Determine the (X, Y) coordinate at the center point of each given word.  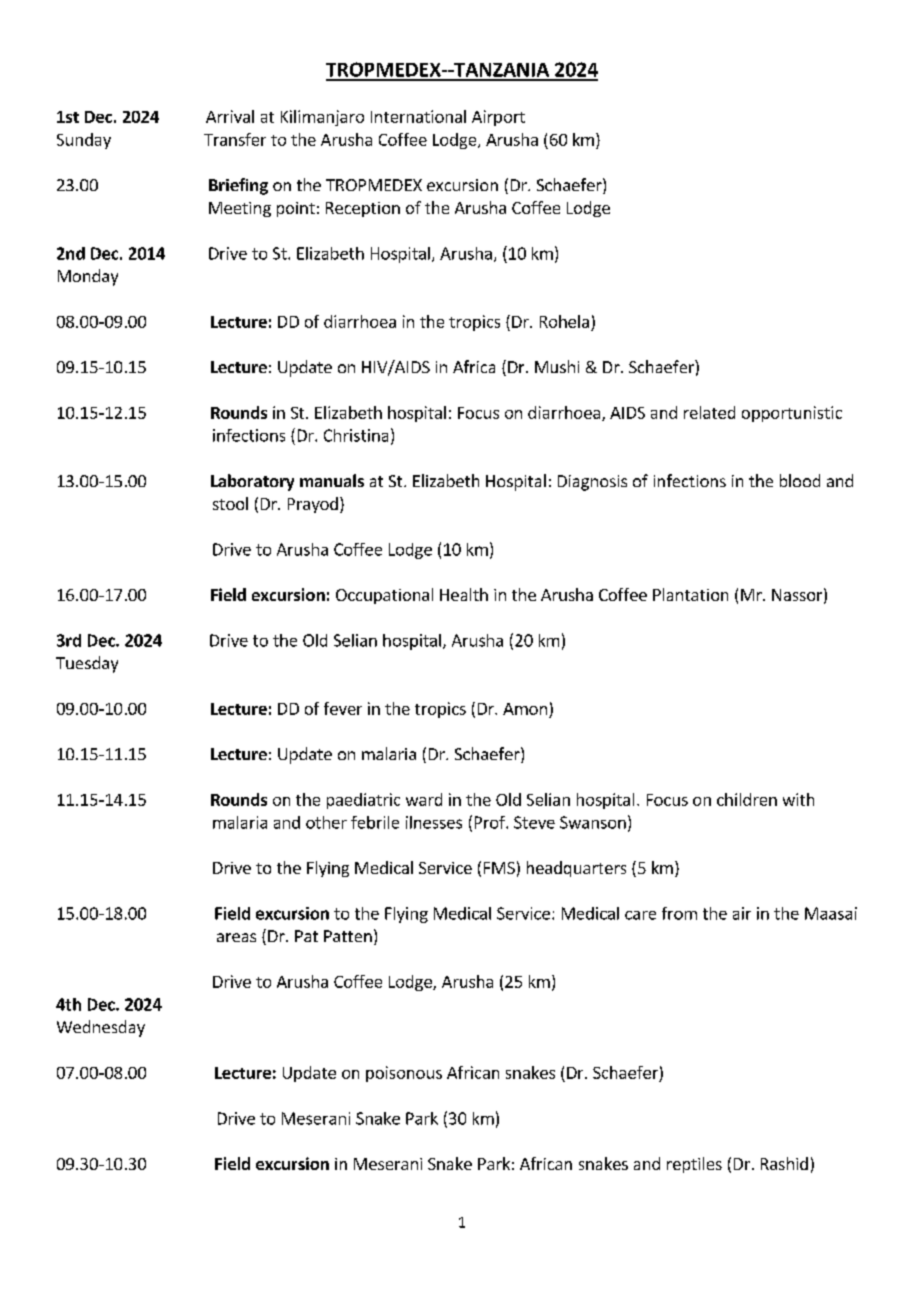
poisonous (404, 1074)
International (418, 116)
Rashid (784, 1163)
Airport (498, 118)
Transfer (235, 139)
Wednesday (101, 1028)
